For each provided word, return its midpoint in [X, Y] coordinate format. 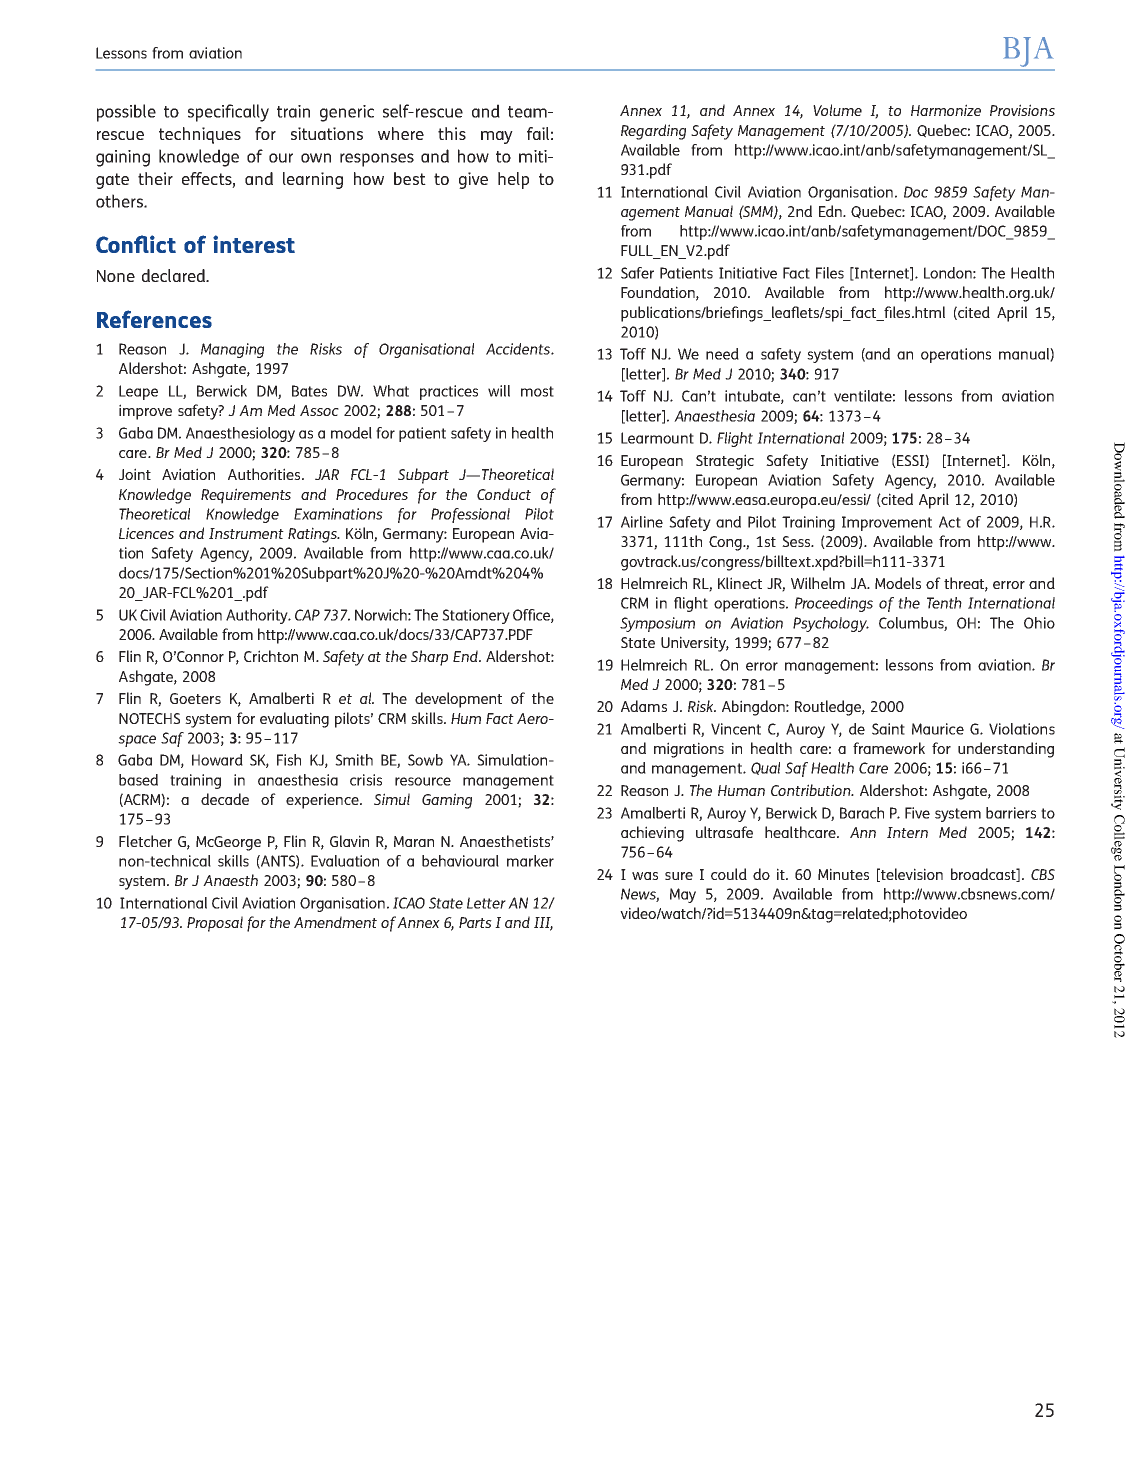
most [537, 391]
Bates [309, 391]
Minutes [843, 874]
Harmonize [946, 110]
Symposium [657, 624]
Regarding [653, 132]
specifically [228, 113]
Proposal [215, 924]
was [645, 876]
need [722, 354]
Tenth [944, 603]
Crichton [271, 656]
